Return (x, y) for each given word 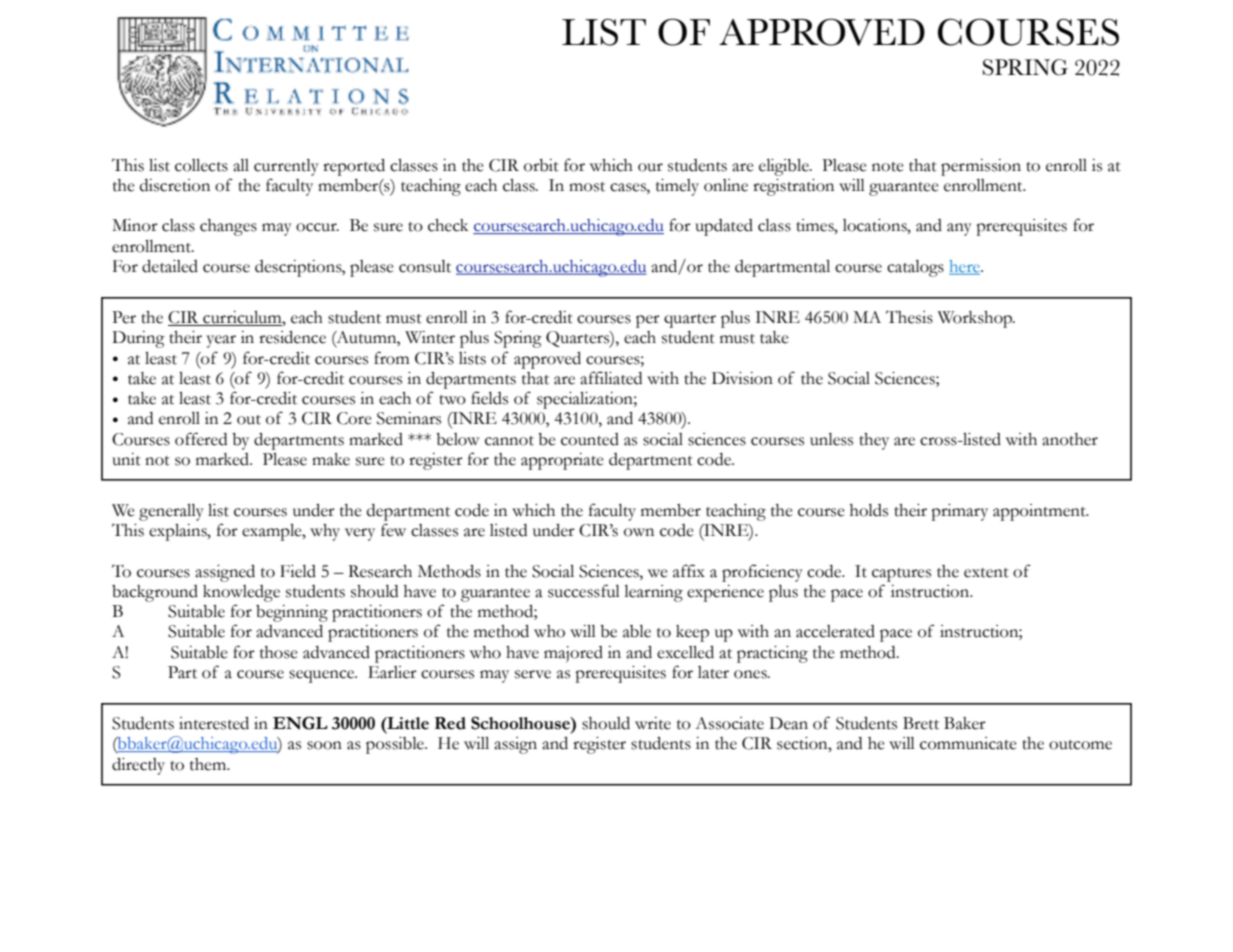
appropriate (562, 461)
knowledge (241, 593)
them (209, 764)
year (221, 341)
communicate (968, 743)
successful (584, 591)
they (874, 441)
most (587, 187)
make (331, 459)
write (653, 723)
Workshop (976, 319)
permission (981, 167)
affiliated (611, 378)
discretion (175, 185)
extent (986, 573)
